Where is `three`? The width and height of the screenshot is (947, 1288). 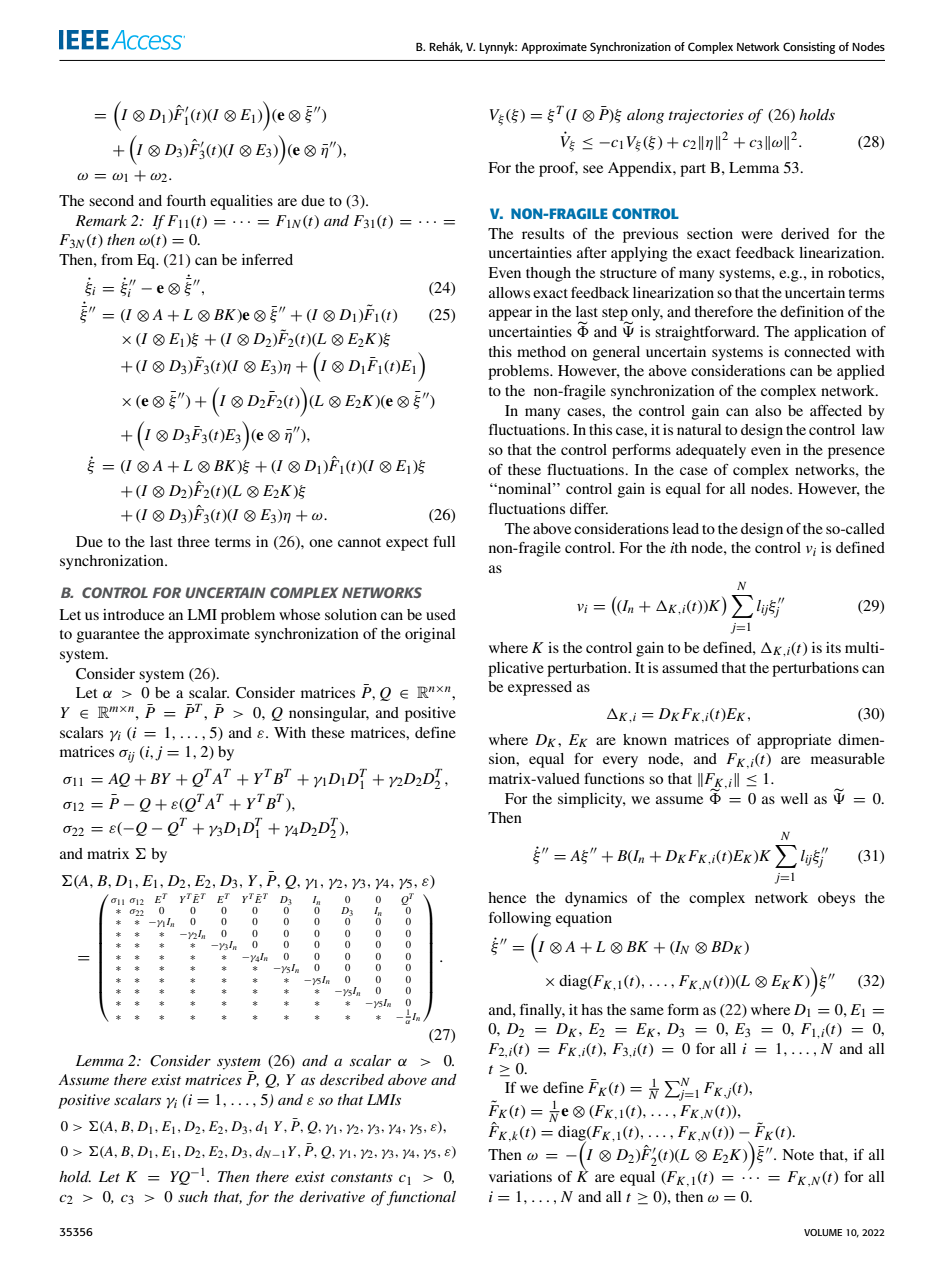 three is located at coordinates (194, 541).
